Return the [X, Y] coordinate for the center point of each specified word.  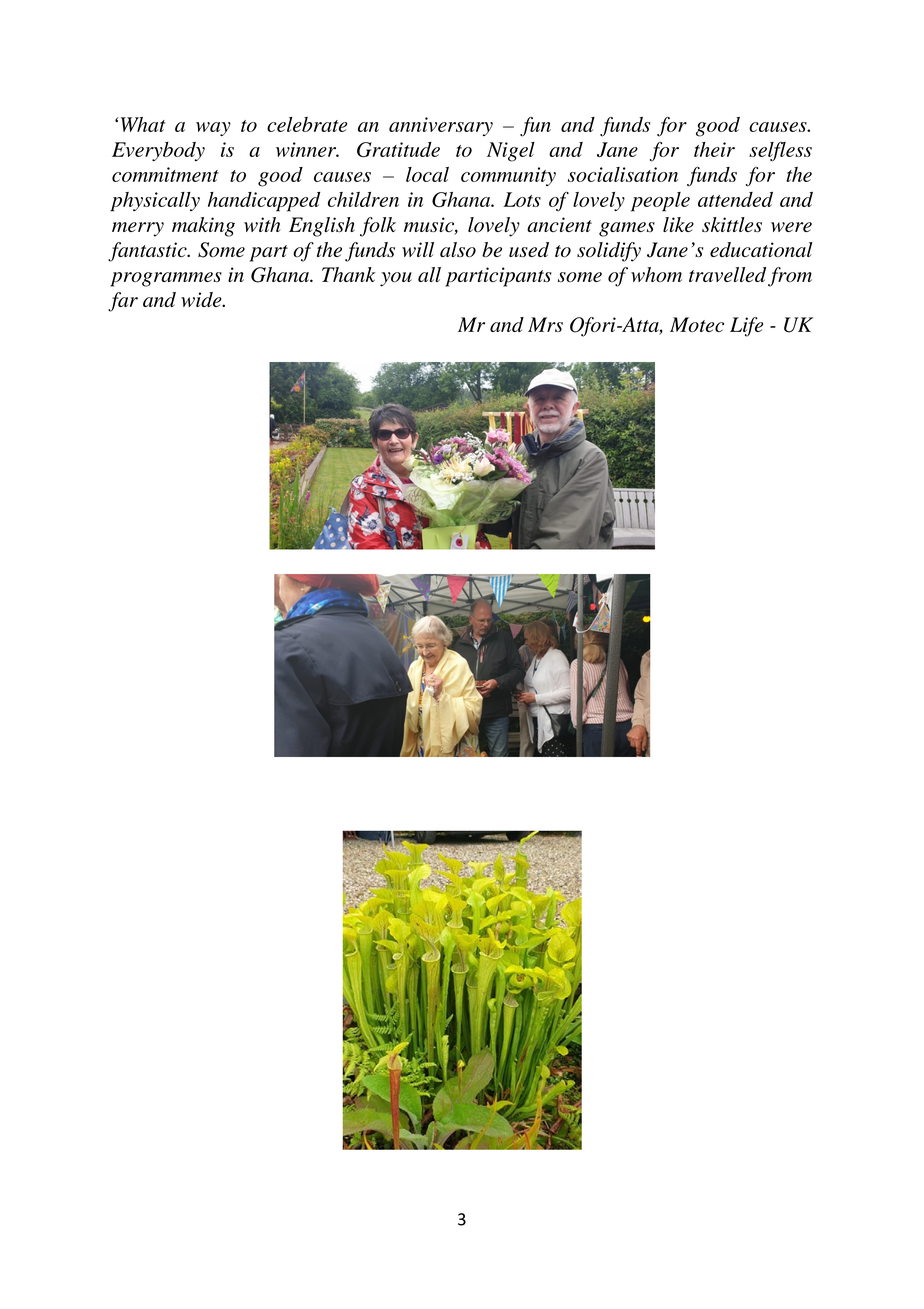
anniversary [441, 126]
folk [378, 227]
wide [202, 299]
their [714, 149]
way [213, 129]
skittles [732, 225]
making [203, 227]
